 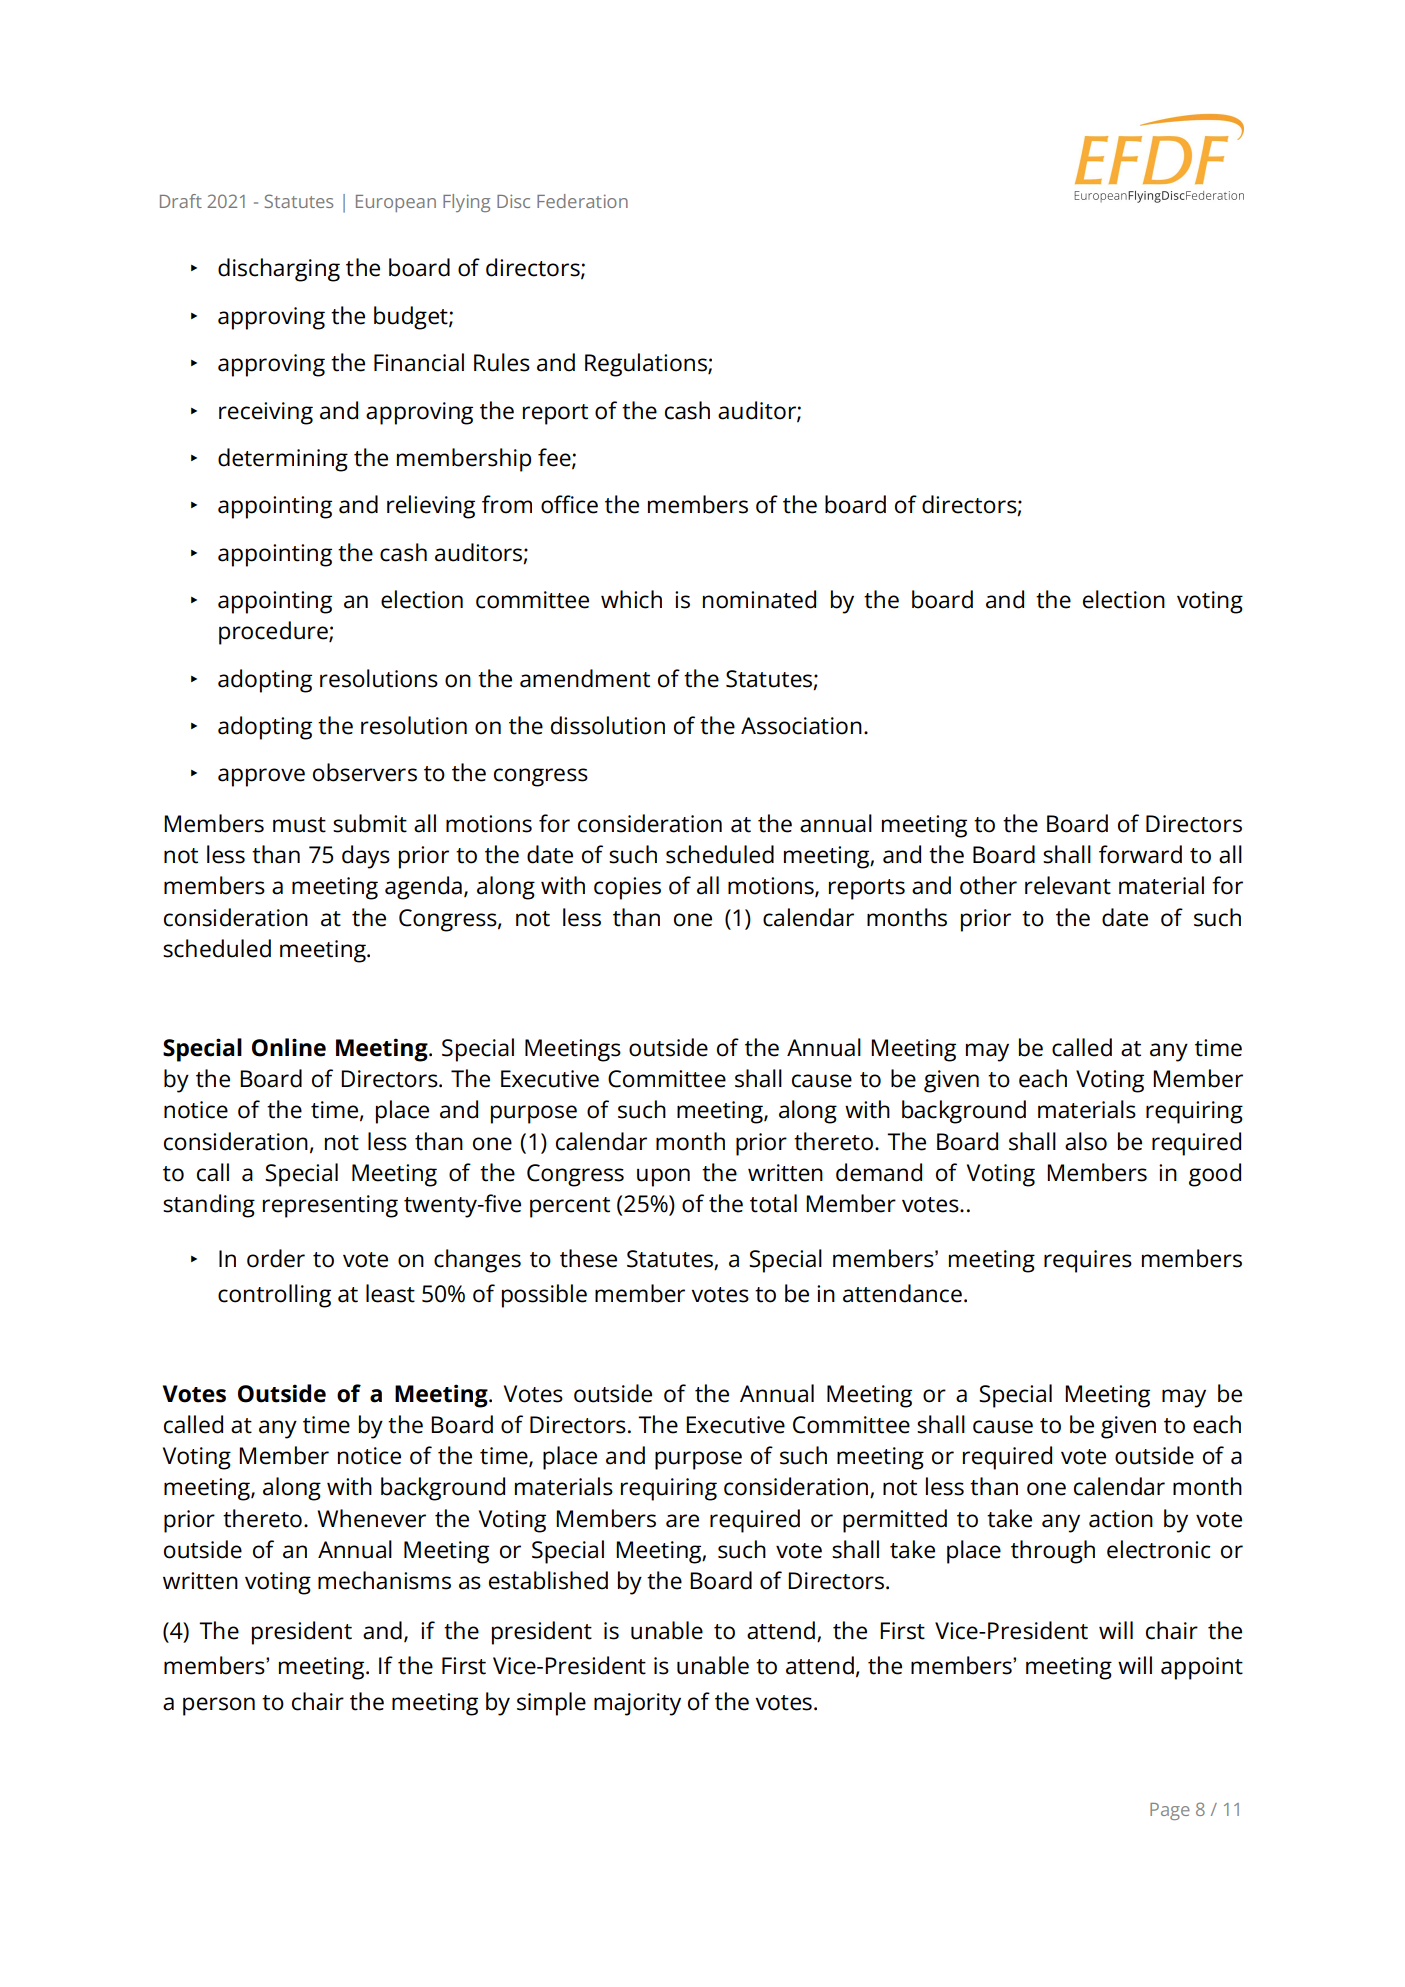 I want to click on person, so click(x=219, y=1706).
